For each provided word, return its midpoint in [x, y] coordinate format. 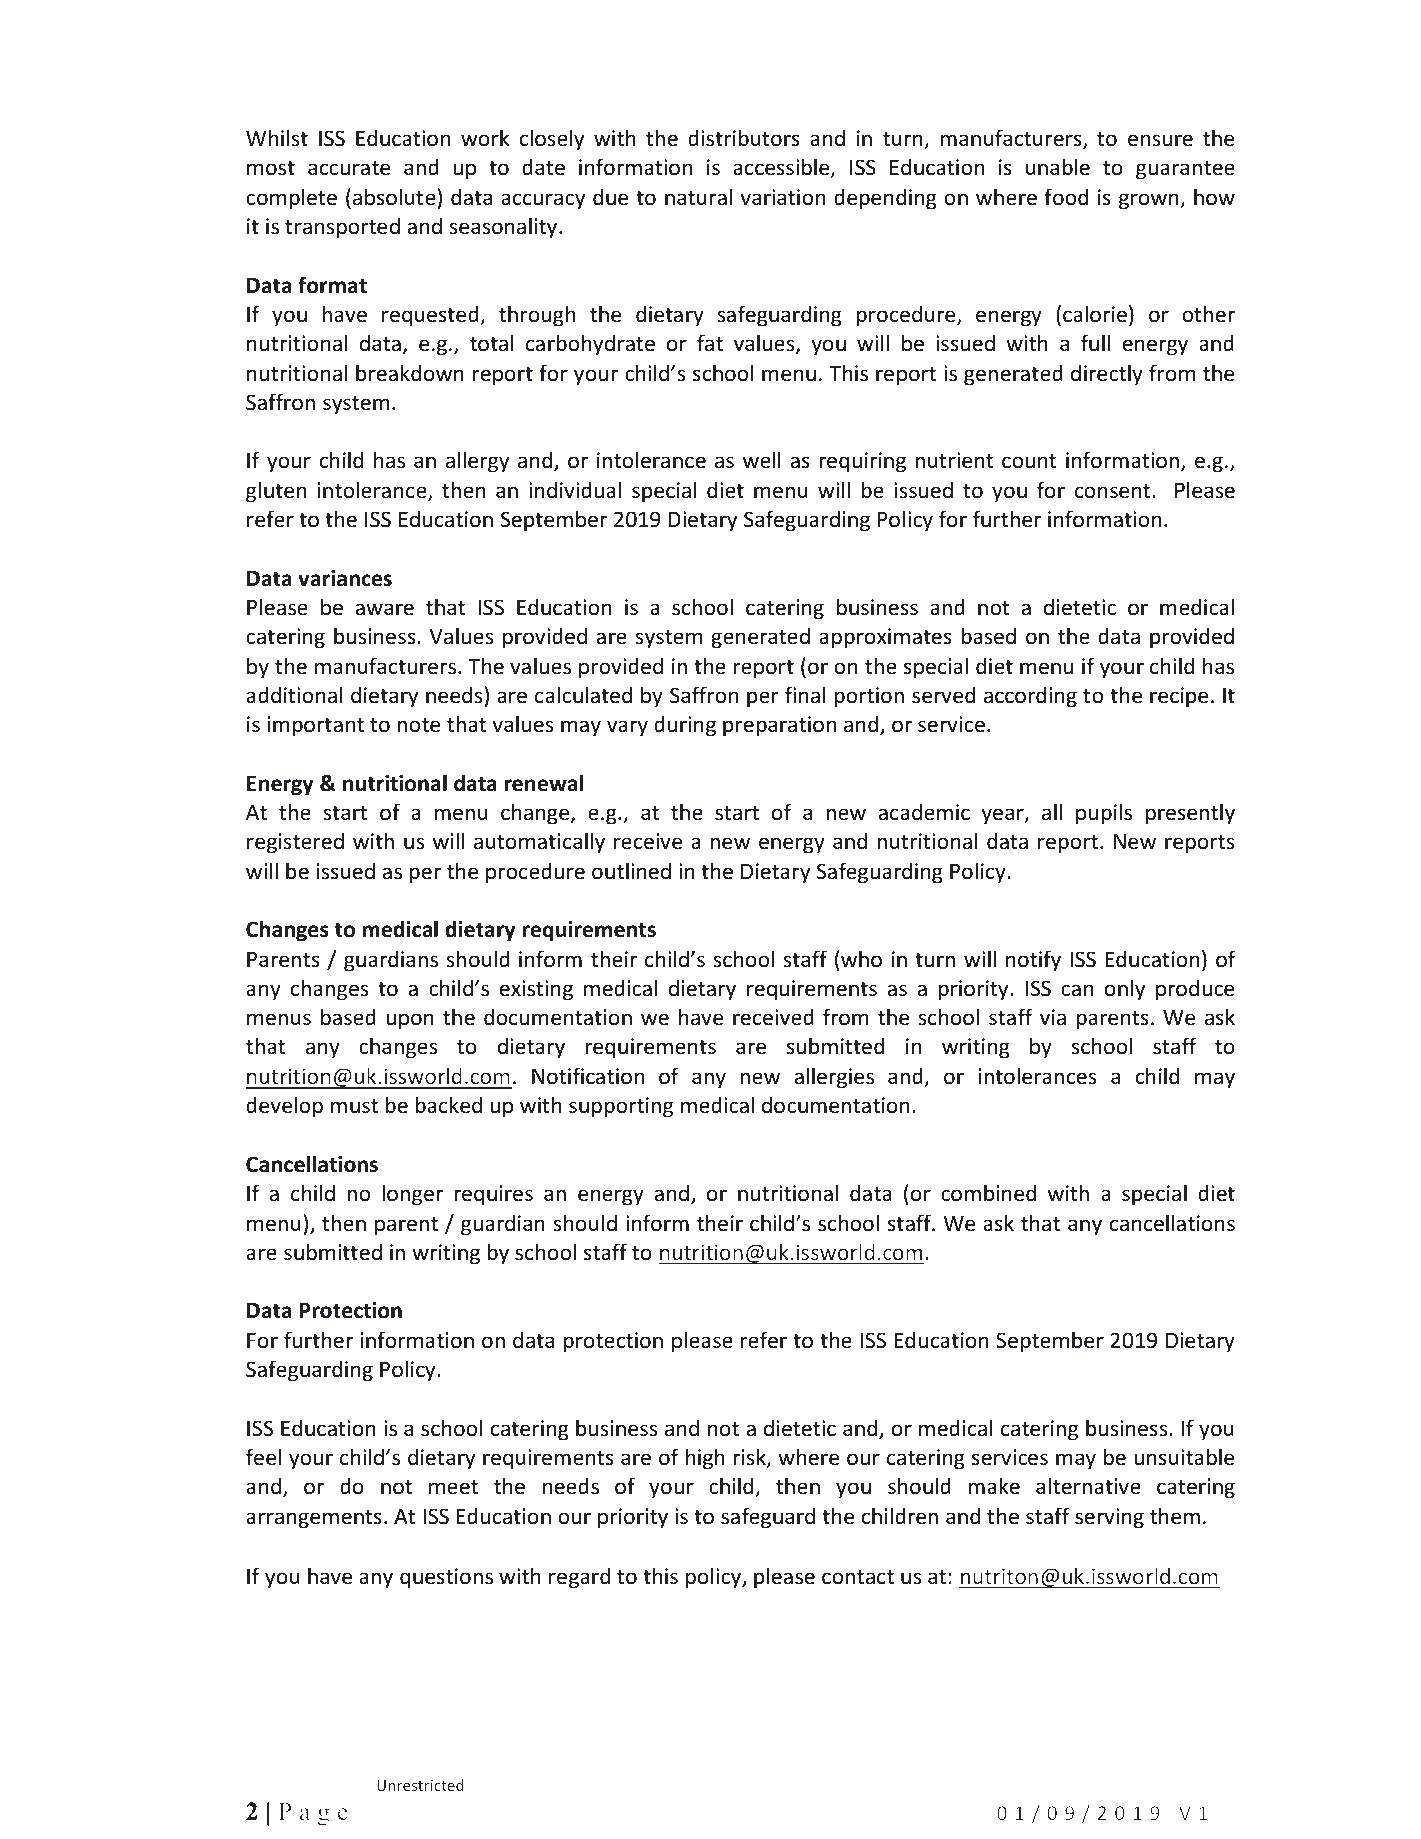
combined [988, 1193]
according [1030, 697]
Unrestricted [420, 1785]
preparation [779, 726]
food [1066, 197]
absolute [394, 197]
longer [412, 1195]
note [418, 725]
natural [698, 196]
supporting [621, 1107]
